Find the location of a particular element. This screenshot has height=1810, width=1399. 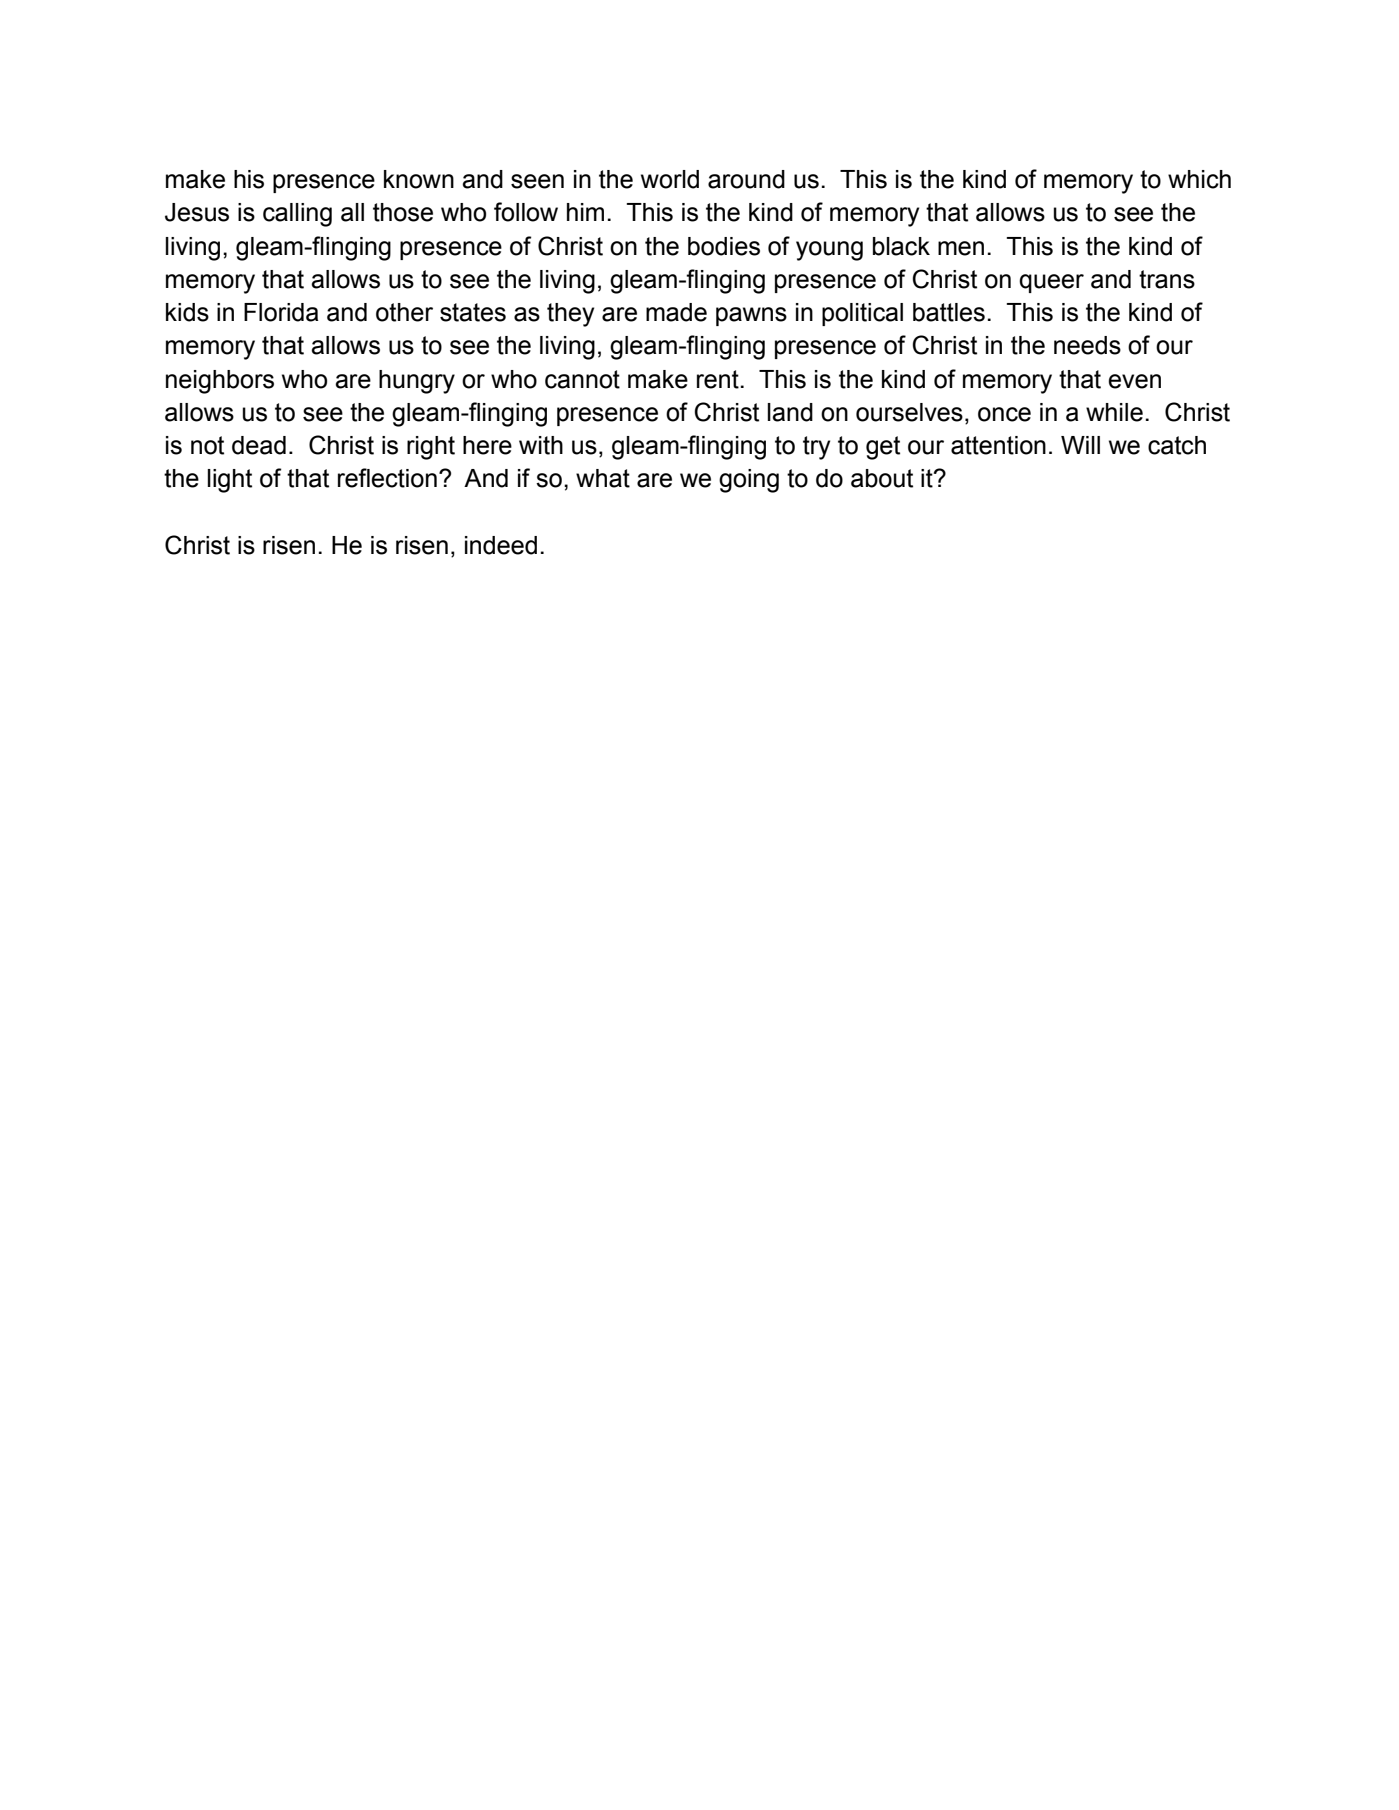

which is located at coordinates (1199, 179).
